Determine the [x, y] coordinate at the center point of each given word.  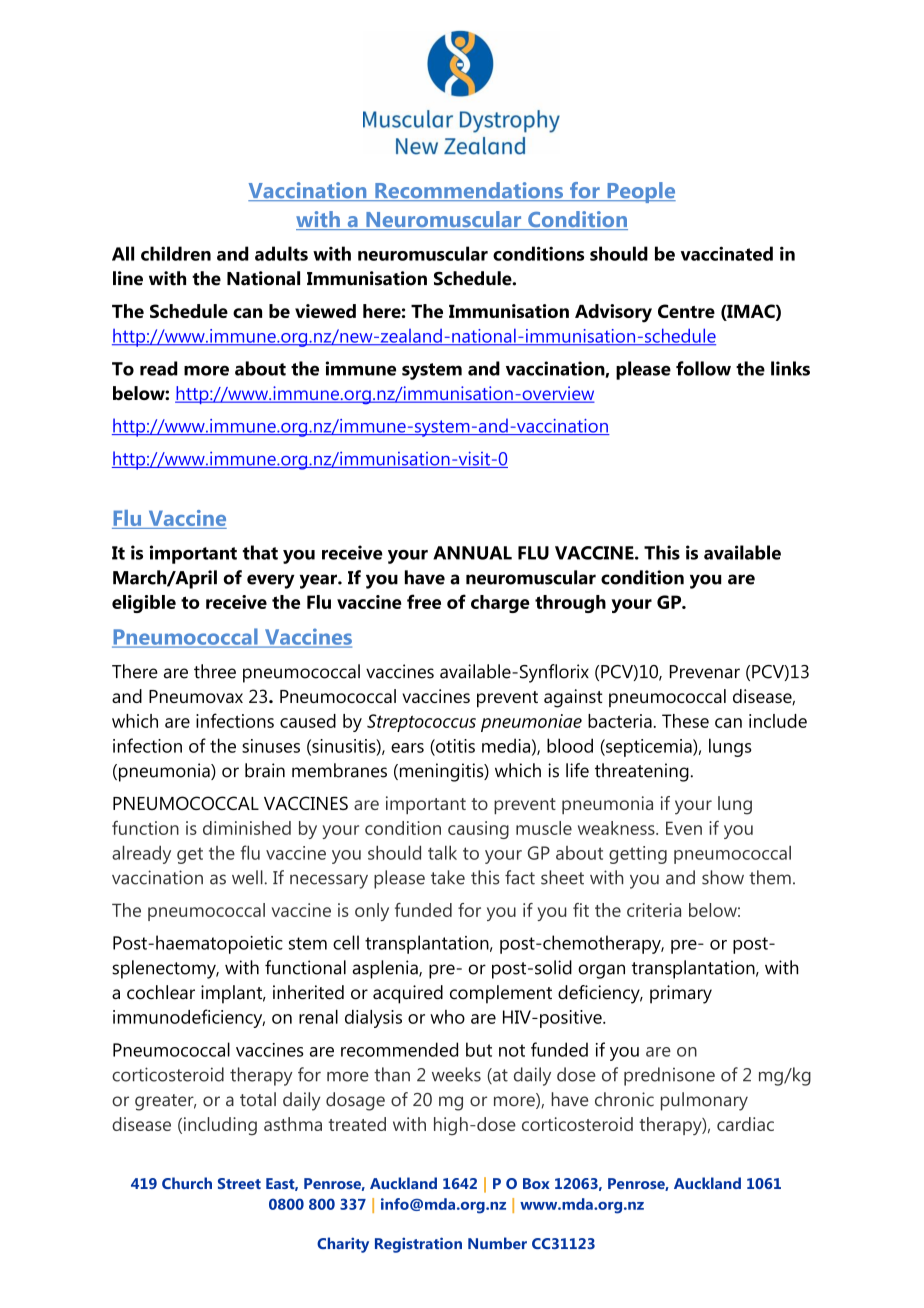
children [176, 253]
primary [681, 994]
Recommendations [469, 191]
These [685, 721]
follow [703, 368]
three [215, 671]
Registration [418, 1245]
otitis [454, 746]
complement [501, 994]
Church [187, 1183]
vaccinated [727, 253]
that [260, 552]
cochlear [161, 992]
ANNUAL [472, 553]
